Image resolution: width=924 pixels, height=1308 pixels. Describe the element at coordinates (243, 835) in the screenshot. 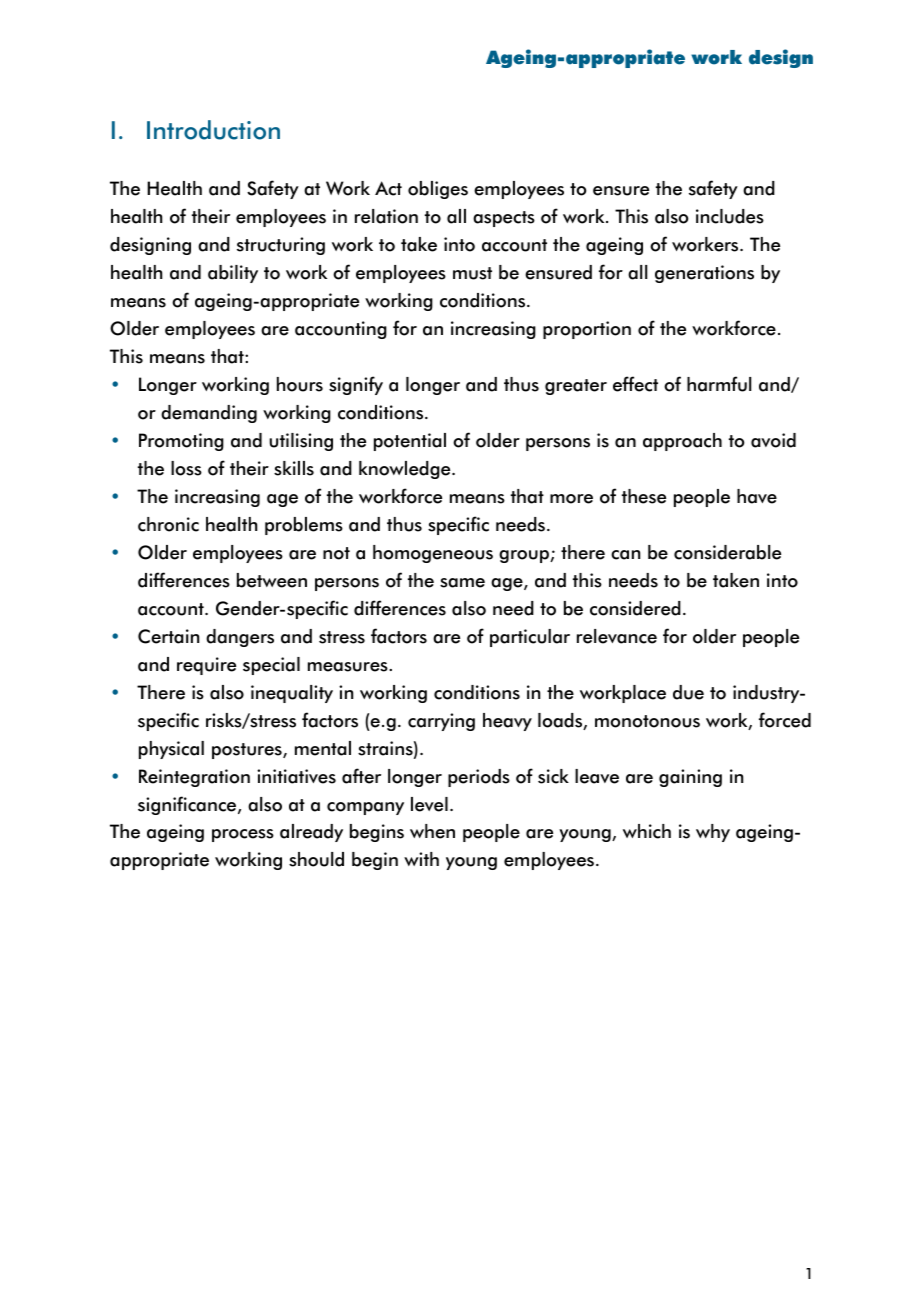

I see `process` at that location.
